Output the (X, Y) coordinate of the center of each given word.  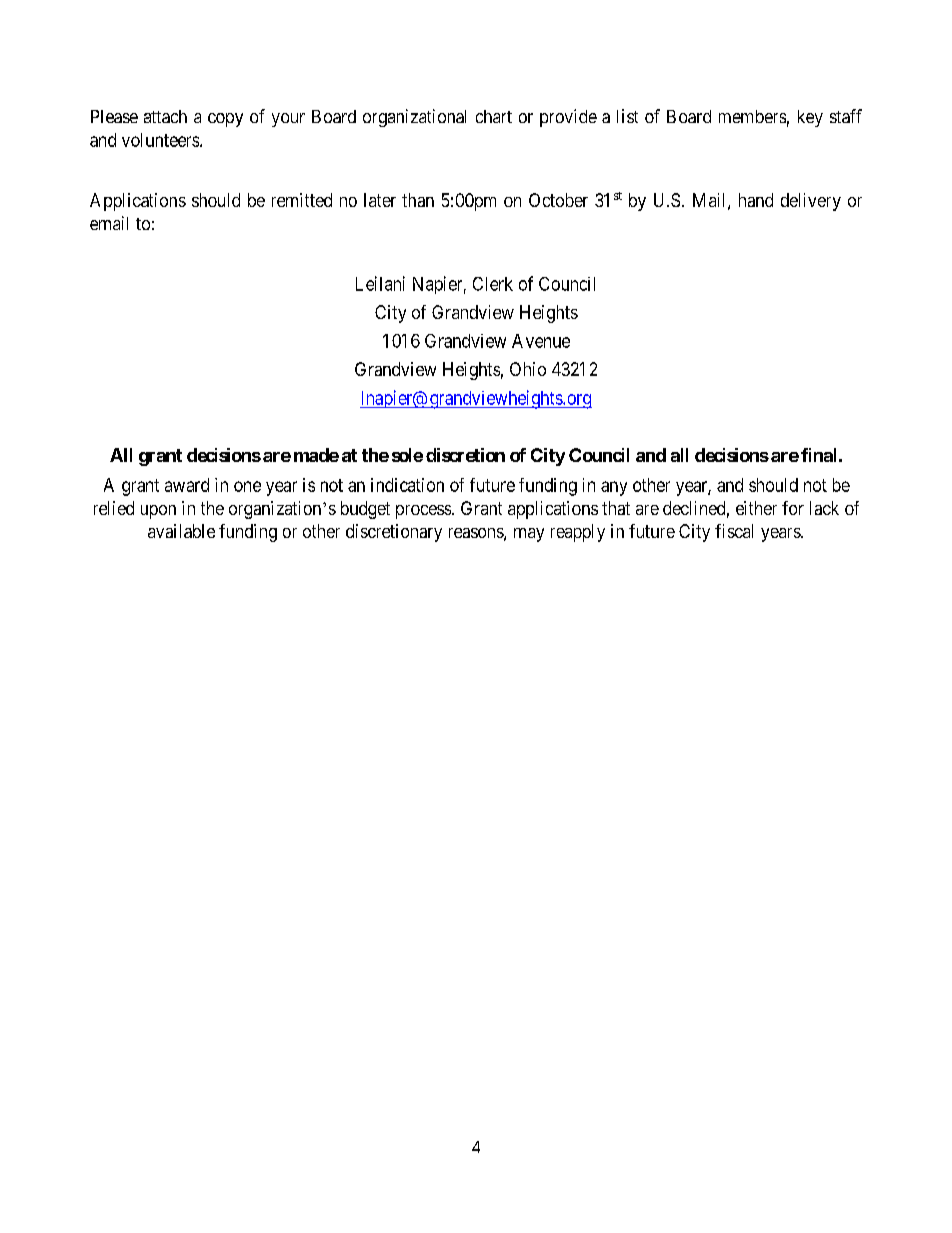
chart (494, 116)
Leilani (380, 283)
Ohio (528, 369)
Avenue (541, 341)
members (752, 116)
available (181, 531)
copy (225, 120)
